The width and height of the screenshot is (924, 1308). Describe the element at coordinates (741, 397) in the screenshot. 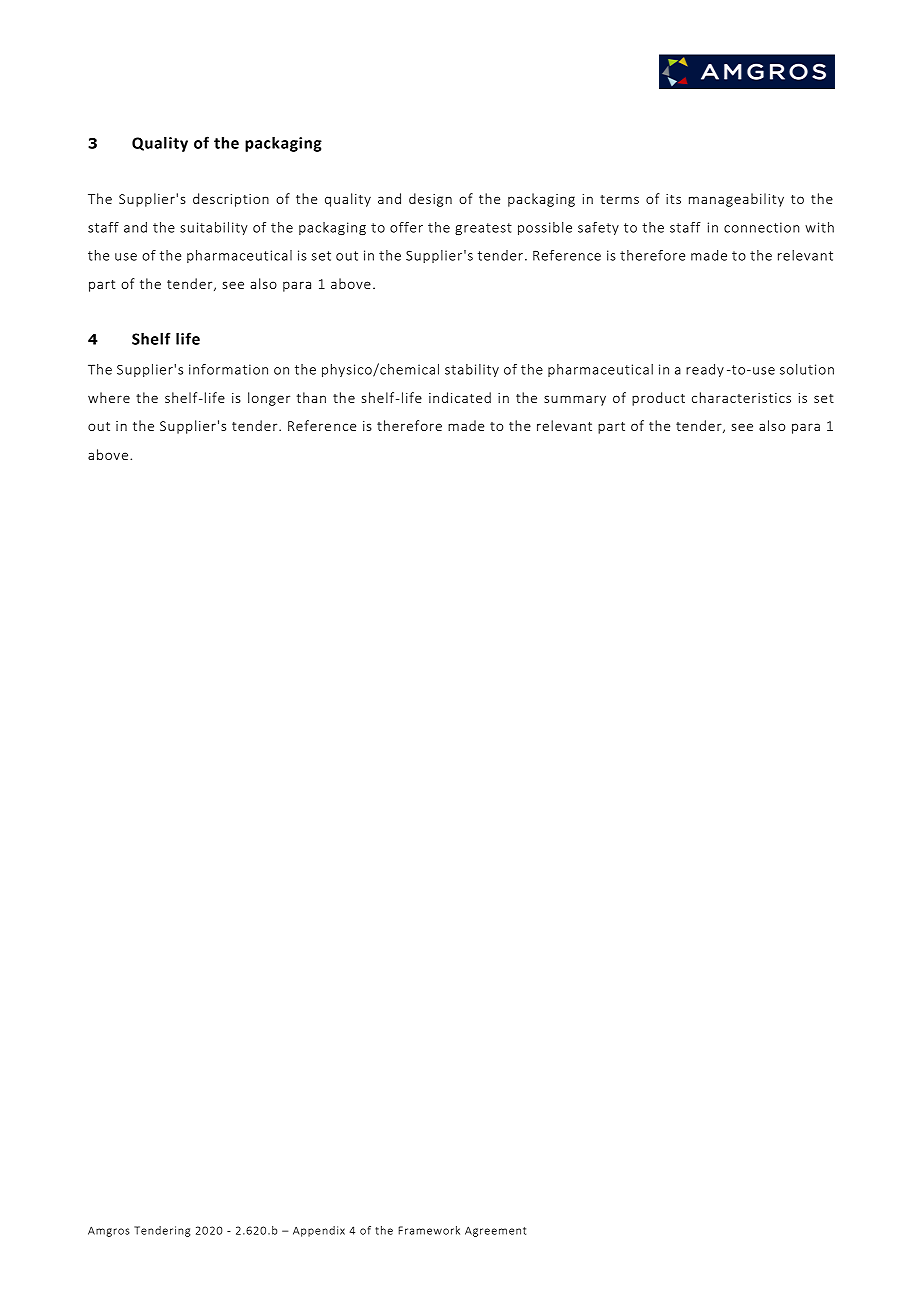

I see `characteristics` at that location.
